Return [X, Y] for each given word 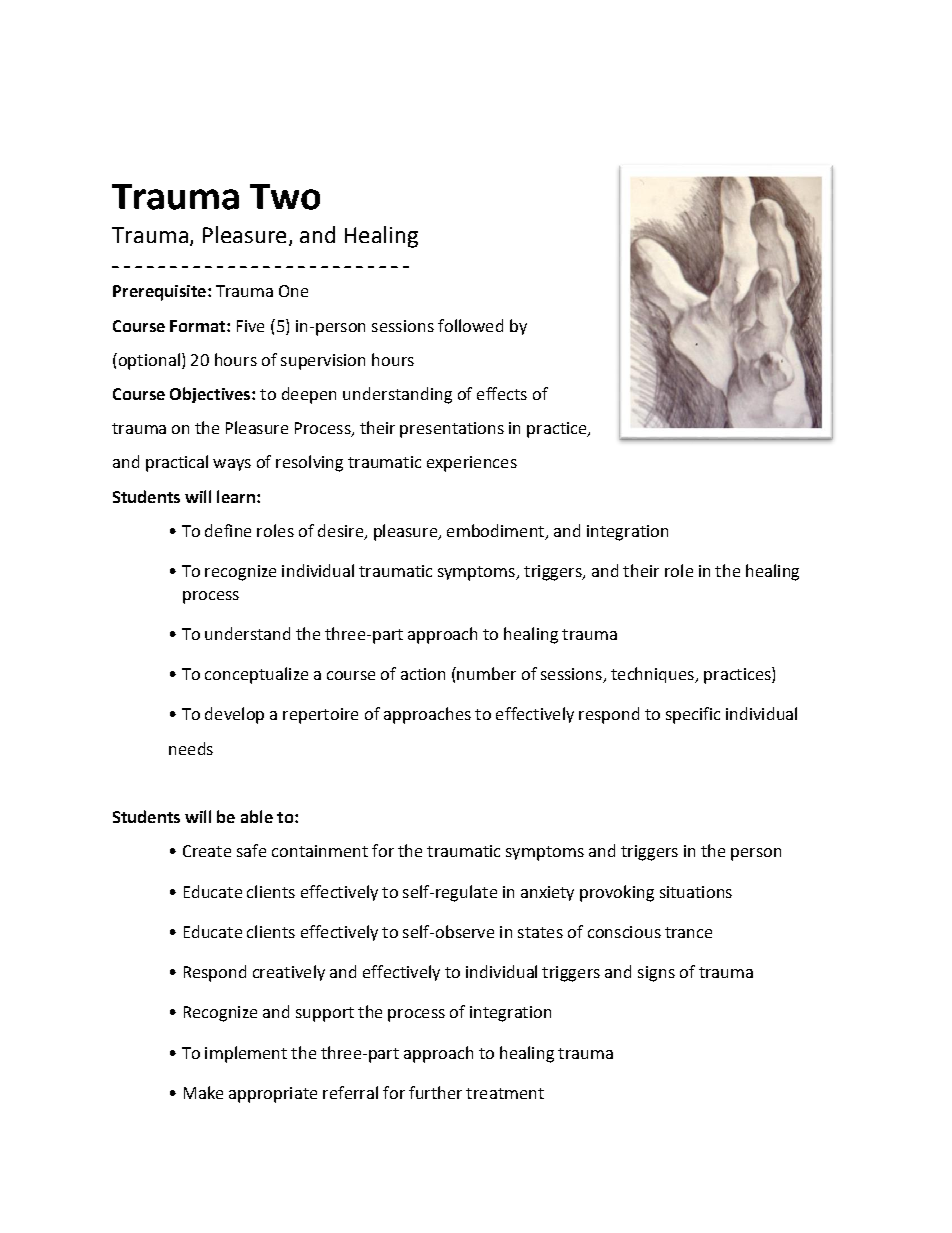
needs [191, 748]
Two [285, 197]
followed [470, 325]
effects [502, 393]
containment [320, 851]
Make [203, 1092]
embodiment [495, 530]
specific [693, 715]
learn [236, 496]
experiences [472, 464]
